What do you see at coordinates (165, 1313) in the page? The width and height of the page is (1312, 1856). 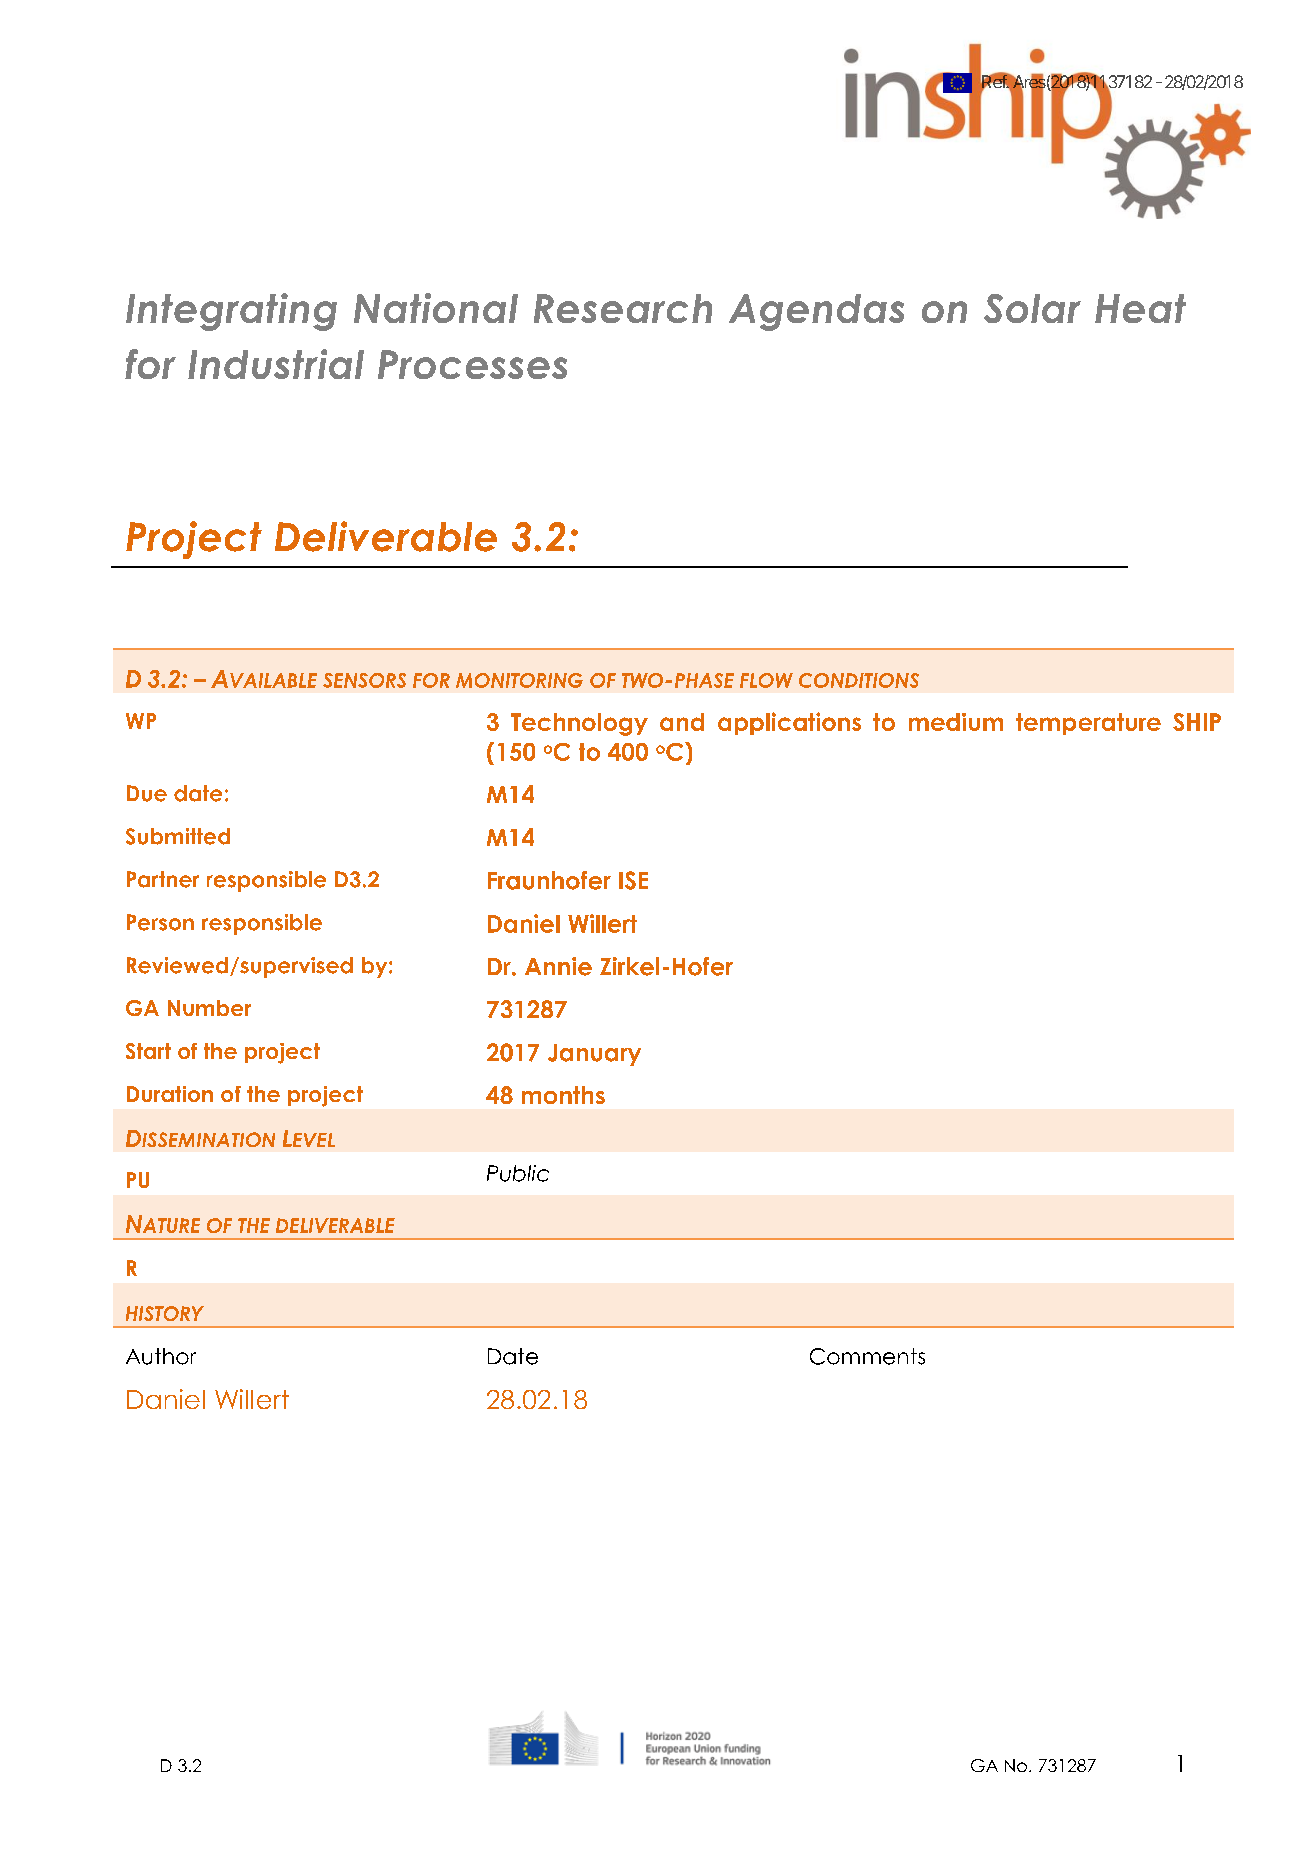 I see `HISTORY` at bounding box center [165, 1313].
